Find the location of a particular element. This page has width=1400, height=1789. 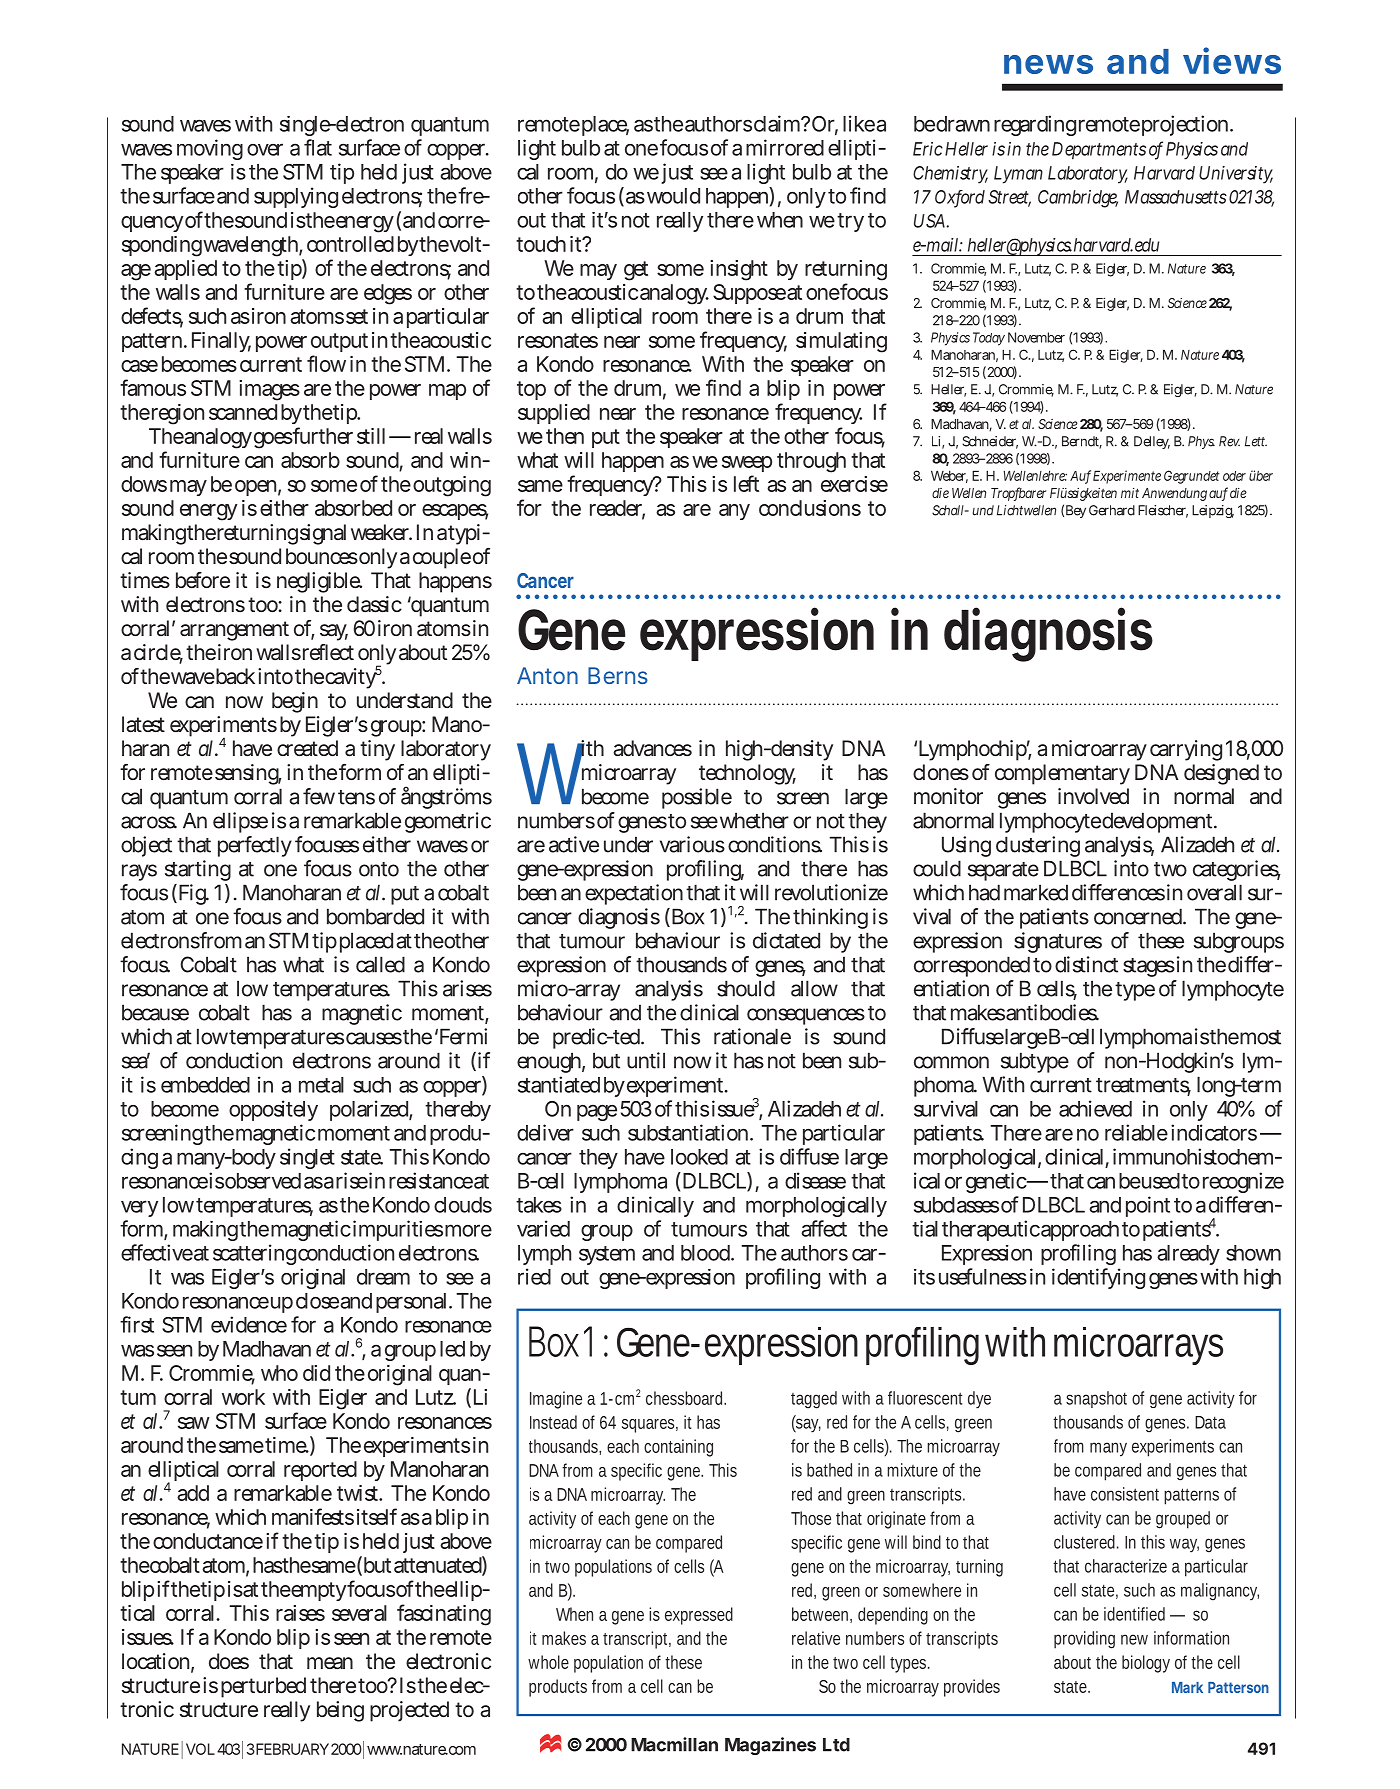

looked is located at coordinates (699, 1157).
